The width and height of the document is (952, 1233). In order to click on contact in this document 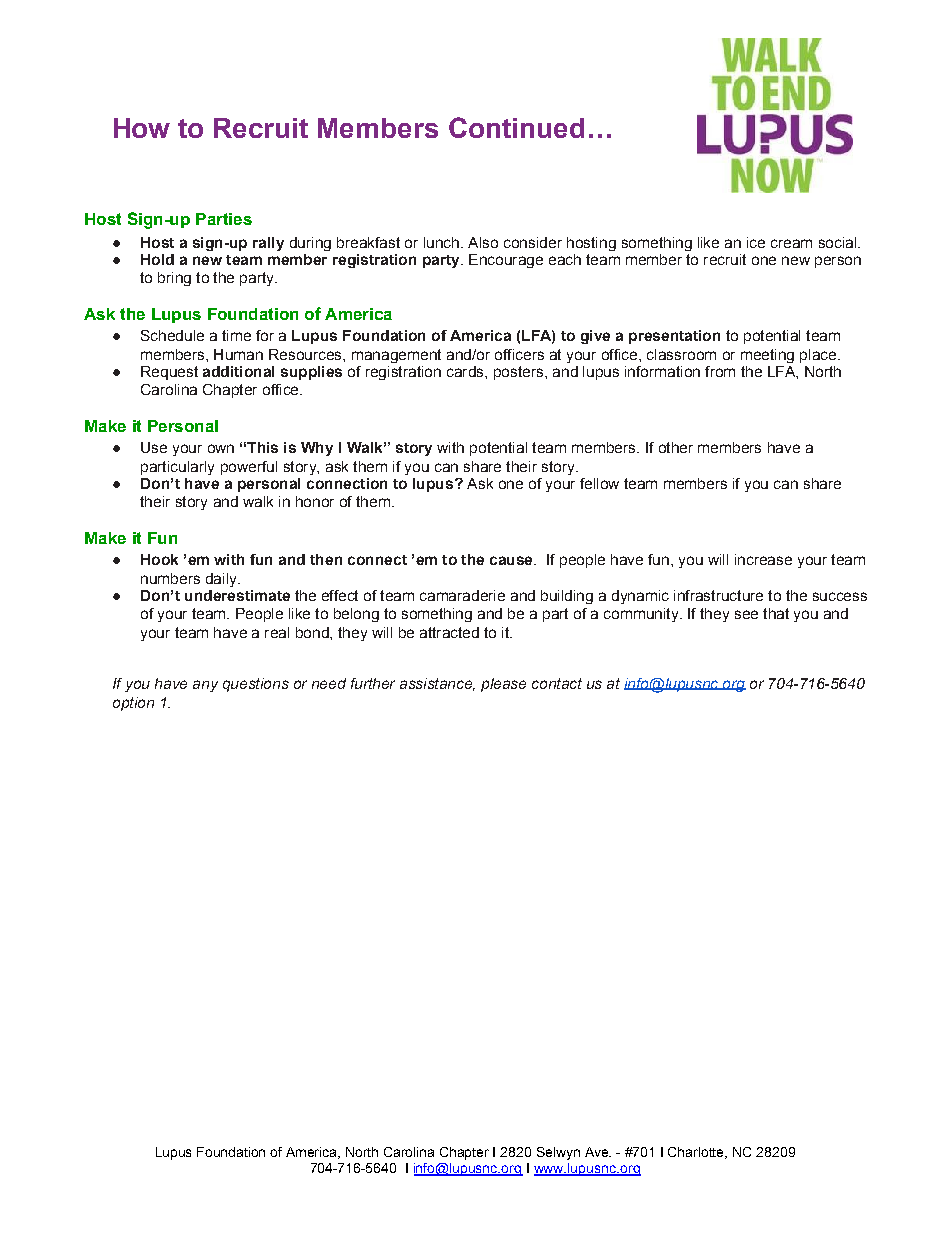, I will do `click(557, 683)`.
